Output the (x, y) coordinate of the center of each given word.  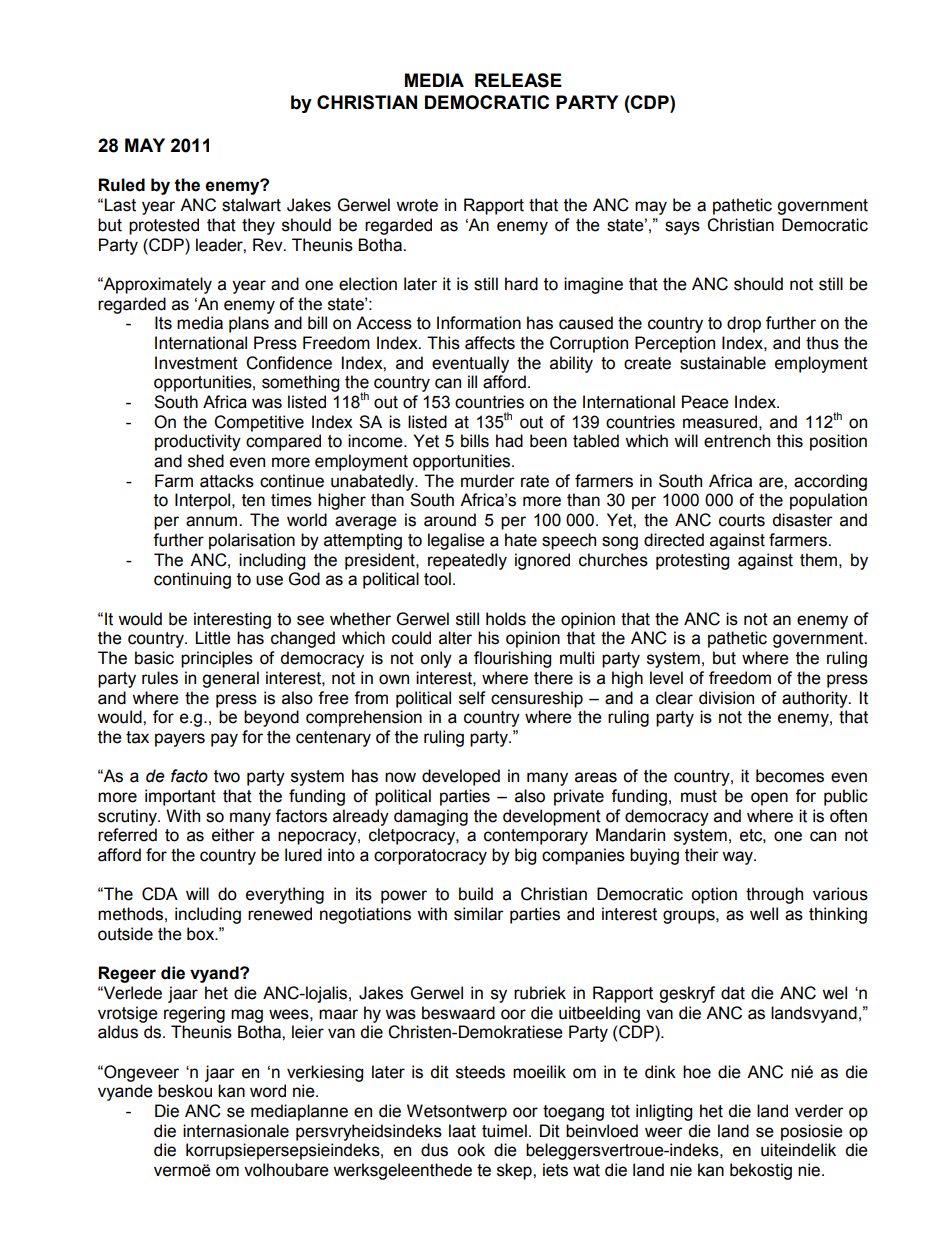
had (509, 441)
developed (461, 777)
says (682, 228)
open (769, 799)
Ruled (121, 185)
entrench (737, 441)
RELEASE (518, 80)
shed (206, 461)
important (180, 797)
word (268, 1091)
